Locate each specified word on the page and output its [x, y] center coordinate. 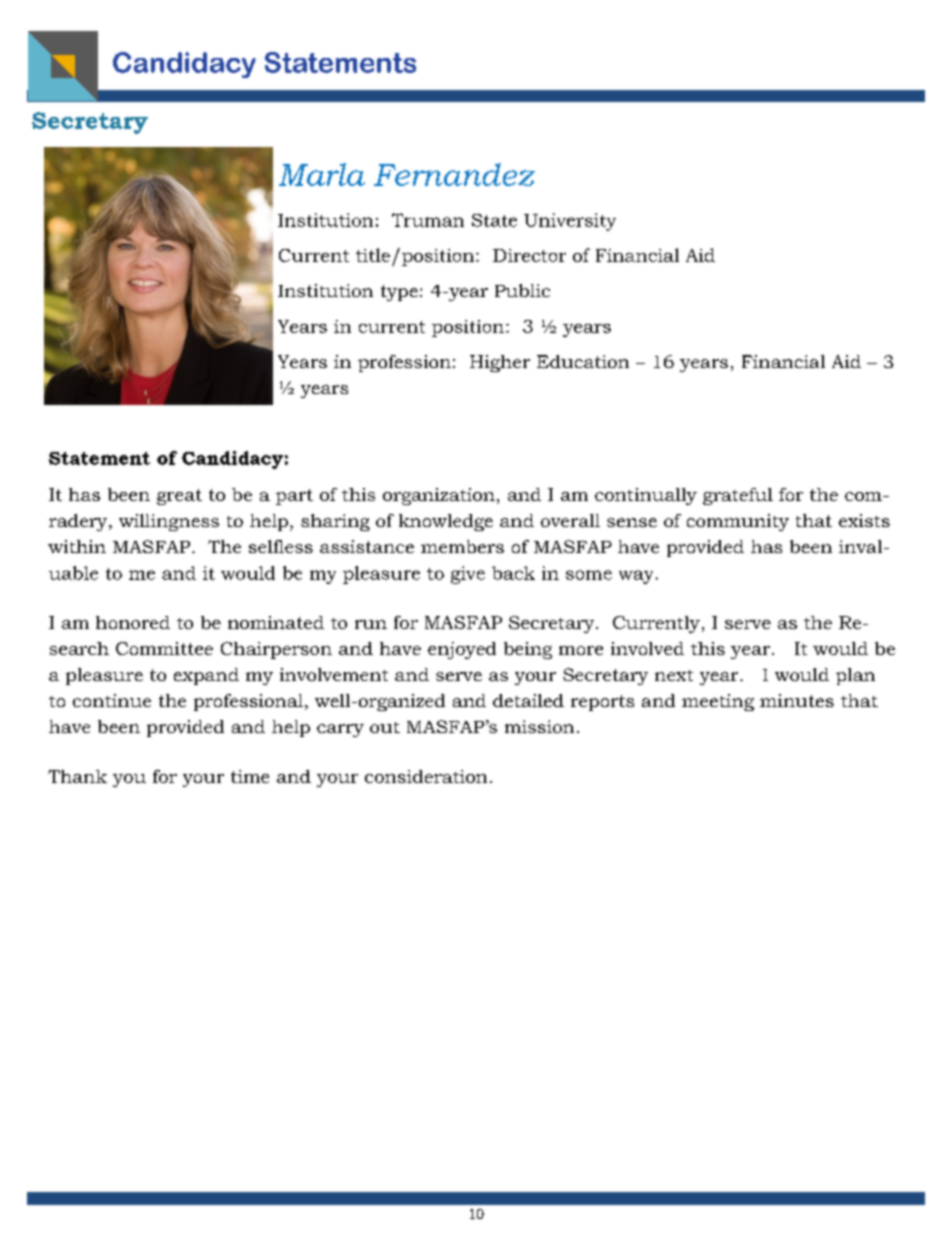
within [77, 546]
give [468, 575]
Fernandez [454, 174]
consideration [426, 776]
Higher [500, 363]
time [250, 776]
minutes [797, 700]
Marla [322, 174]
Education [583, 361]
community [738, 522]
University [570, 222]
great [179, 497]
